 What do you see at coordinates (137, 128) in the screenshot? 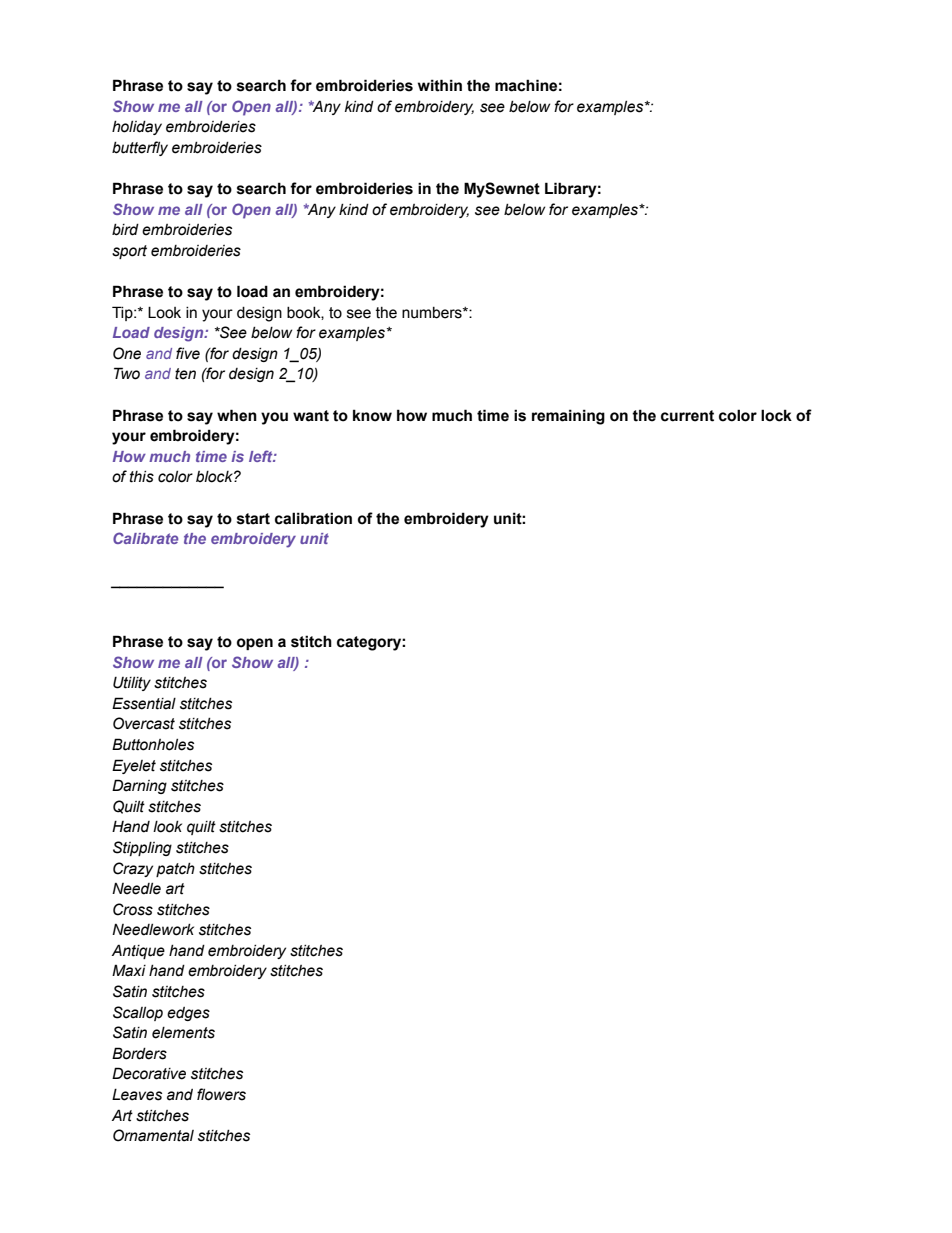
I see `holiday` at bounding box center [137, 128].
